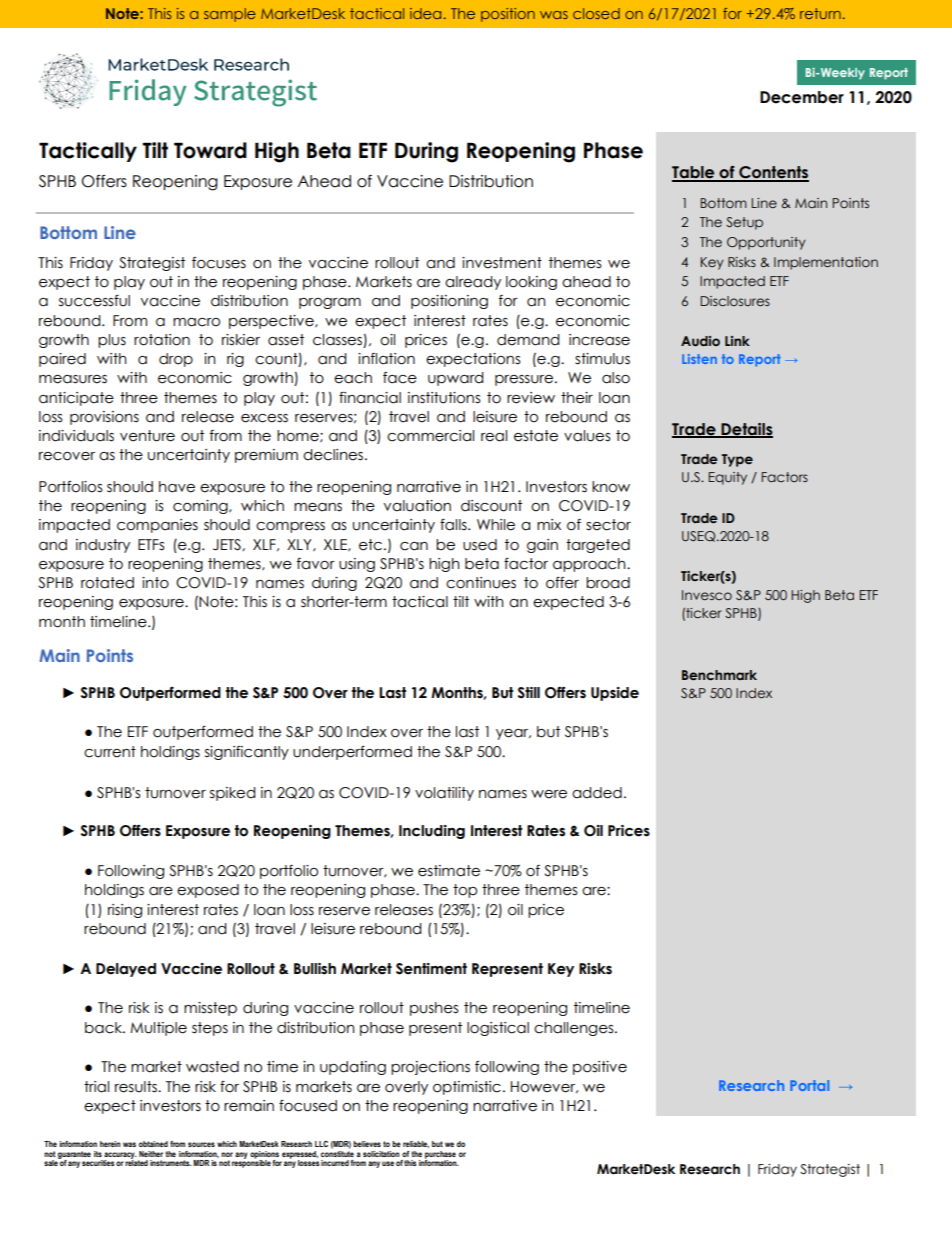 This screenshot has height=1233, width=952. What do you see at coordinates (802, 97) in the screenshot?
I see `December` at bounding box center [802, 97].
